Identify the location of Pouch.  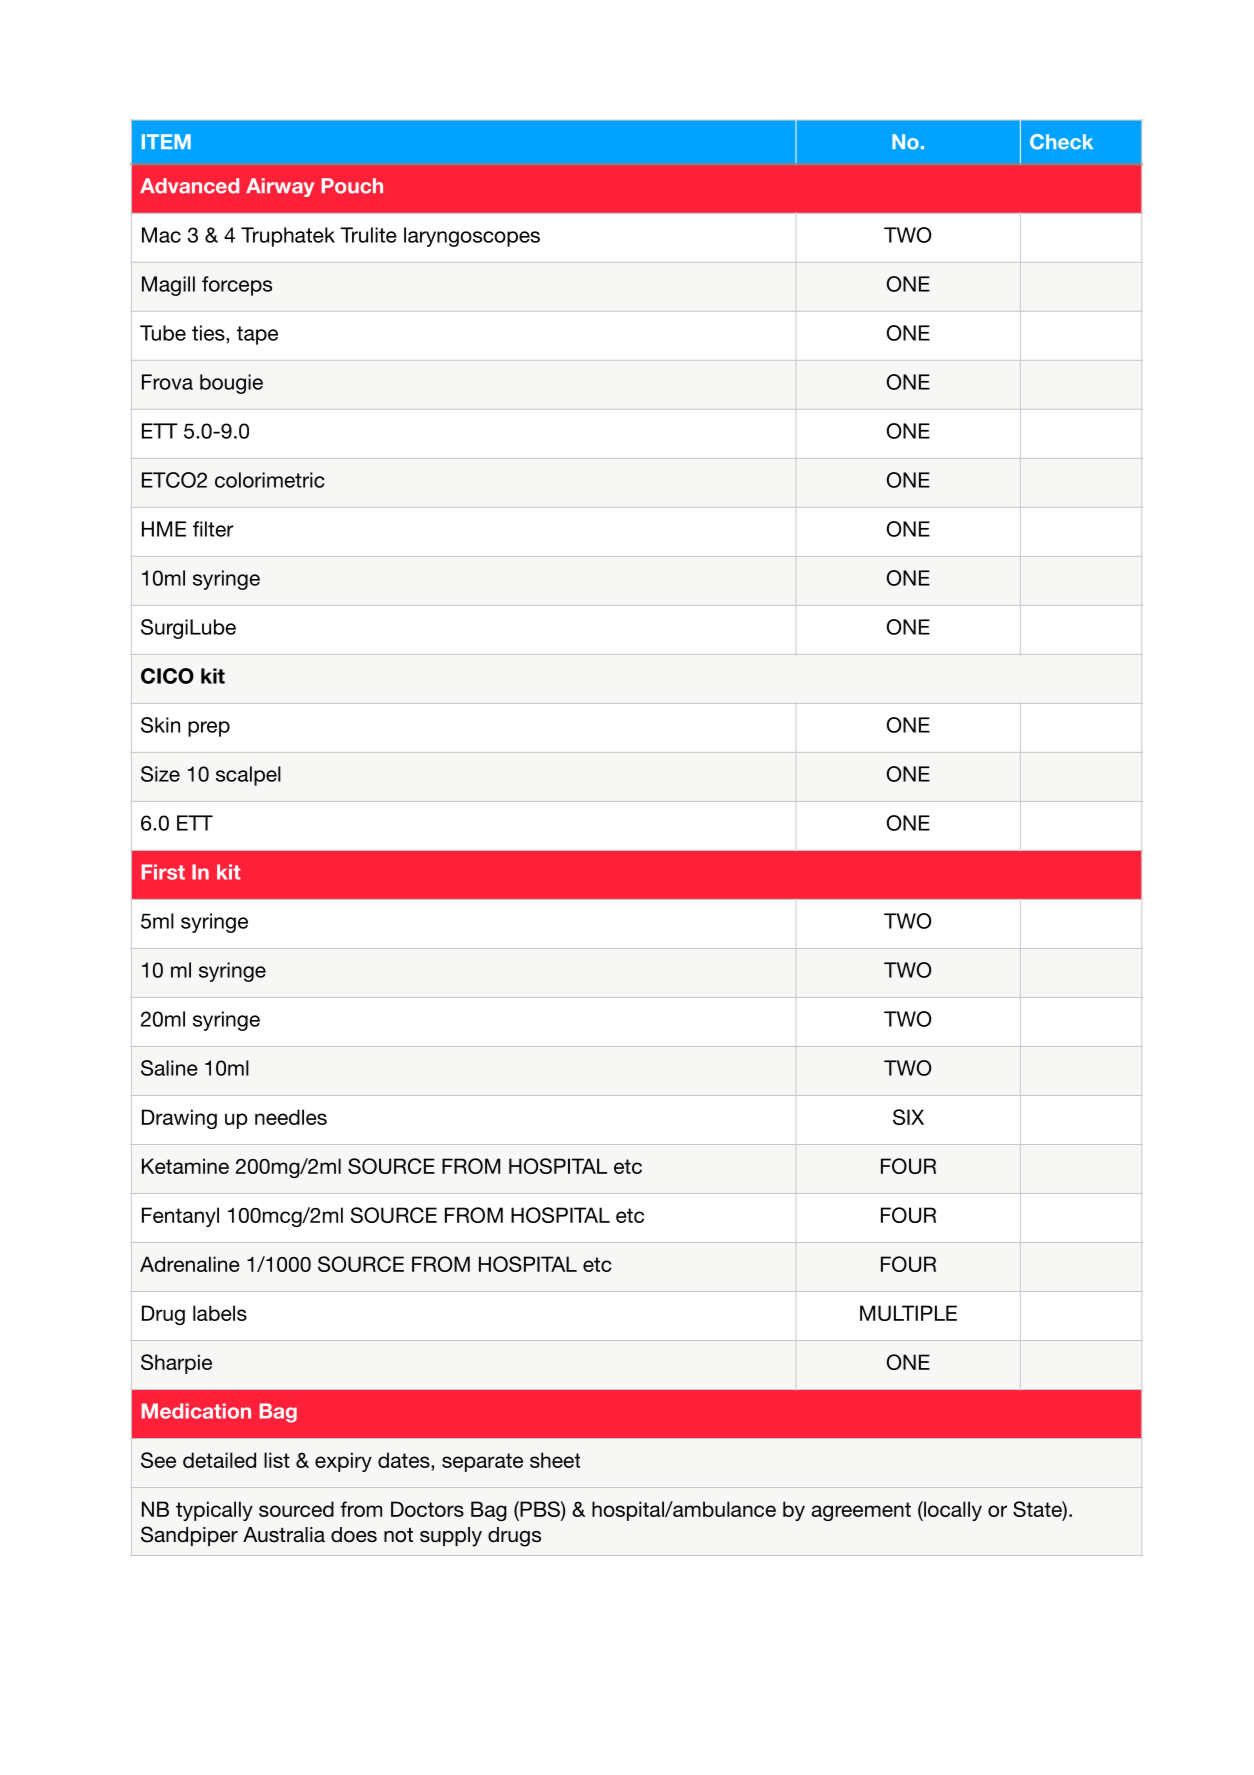
(352, 186).
